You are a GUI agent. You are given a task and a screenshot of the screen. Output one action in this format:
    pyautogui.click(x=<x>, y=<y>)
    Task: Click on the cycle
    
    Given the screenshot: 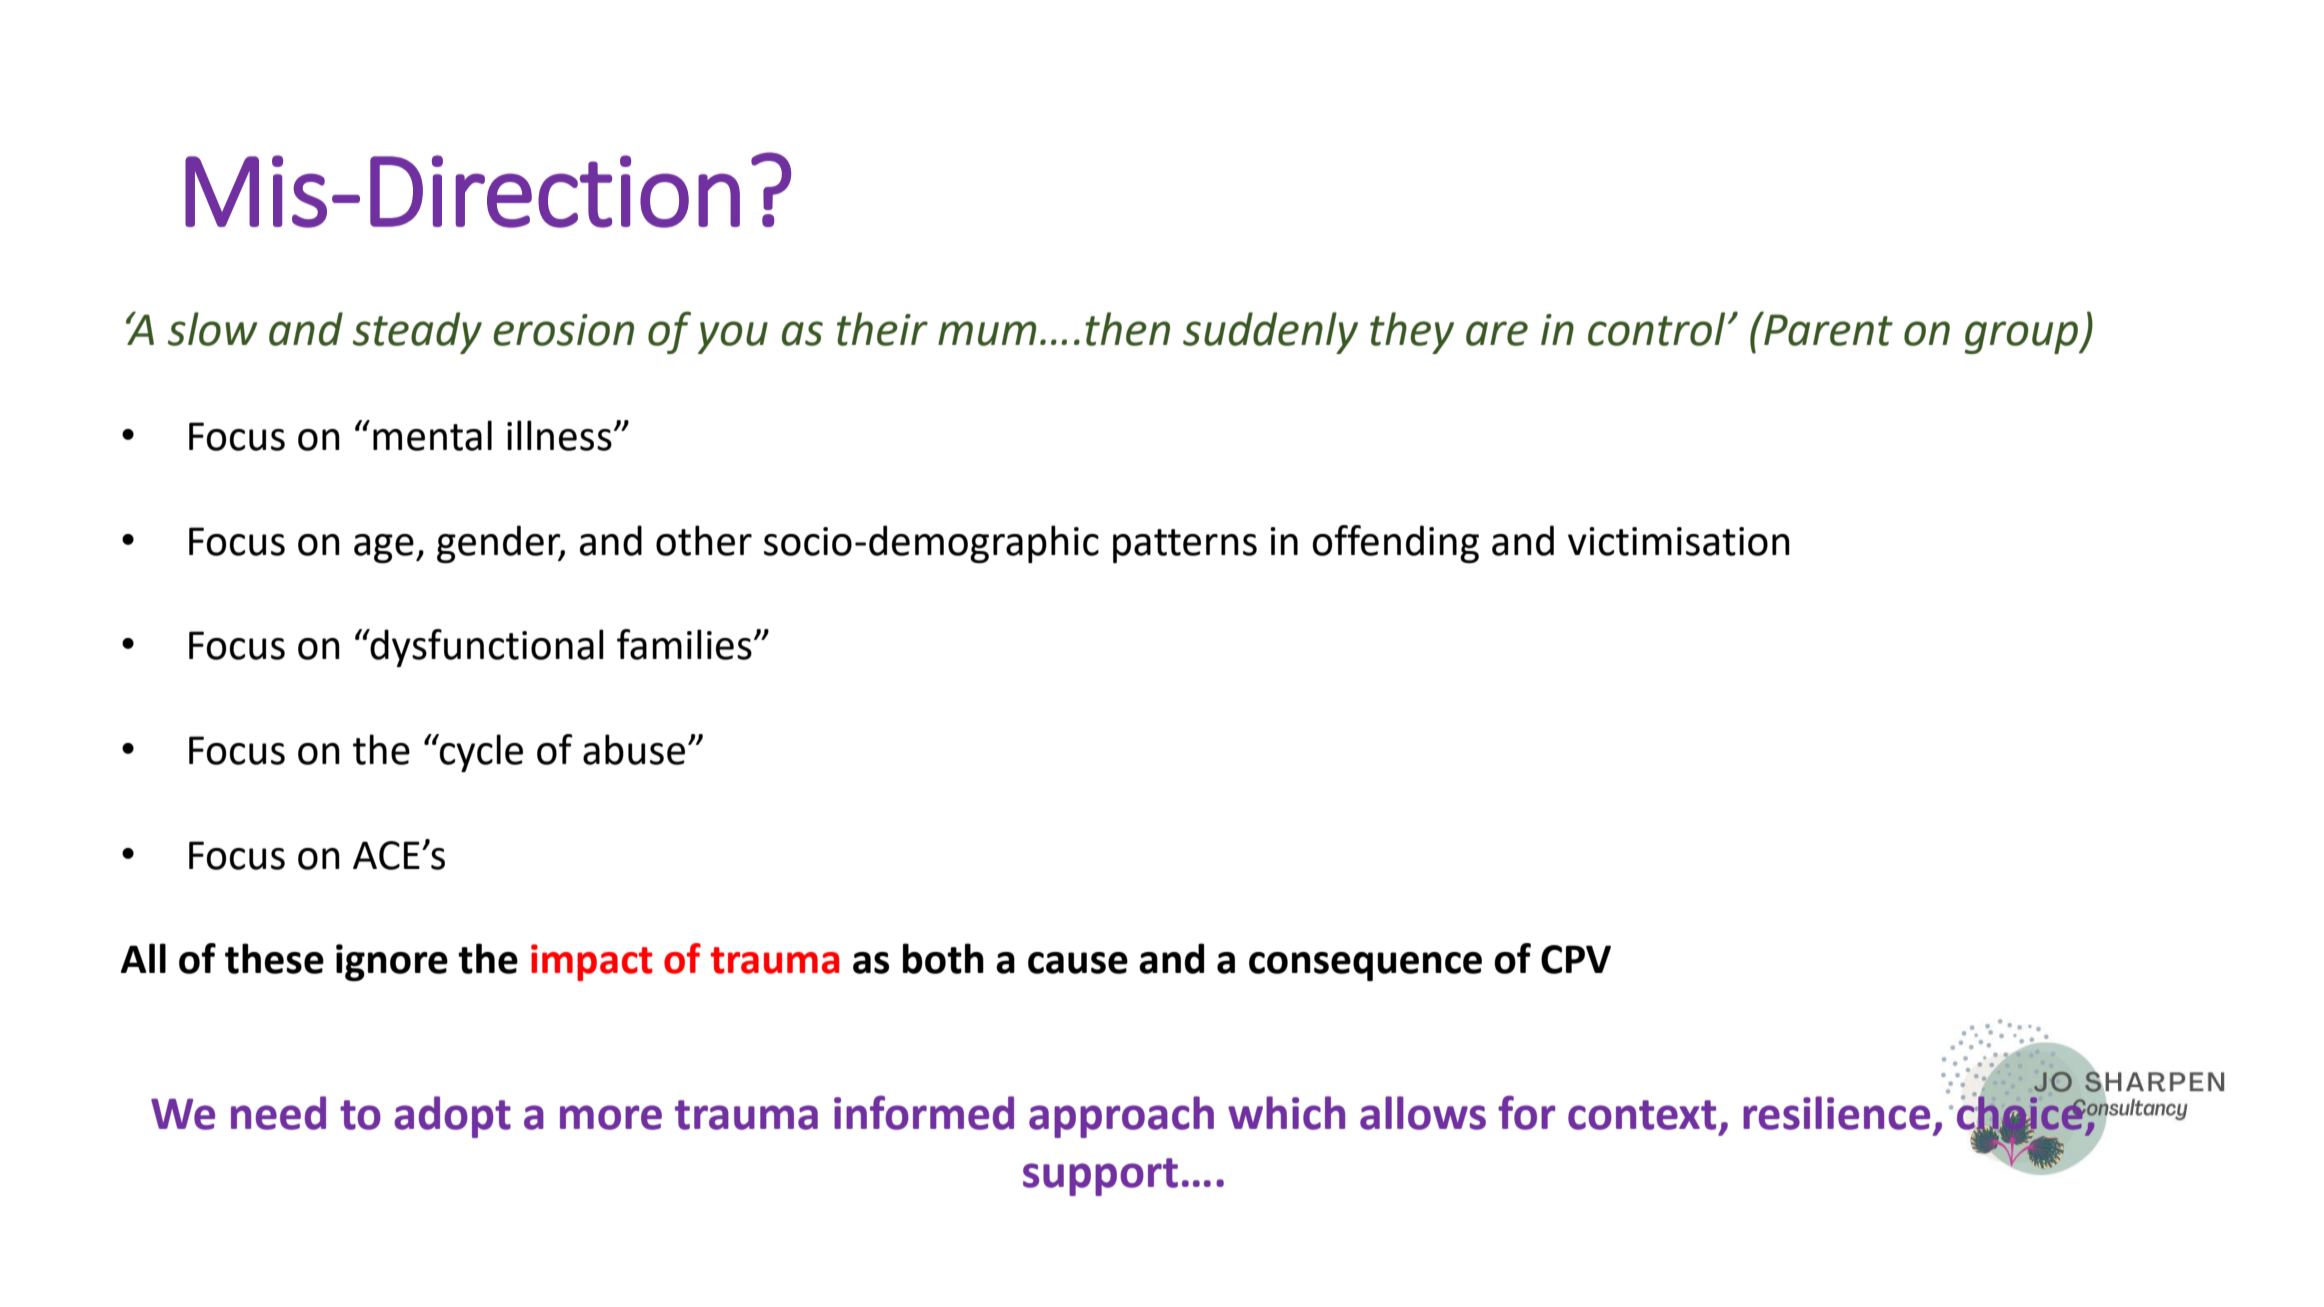 What is the action you would take?
    pyautogui.click(x=480, y=753)
